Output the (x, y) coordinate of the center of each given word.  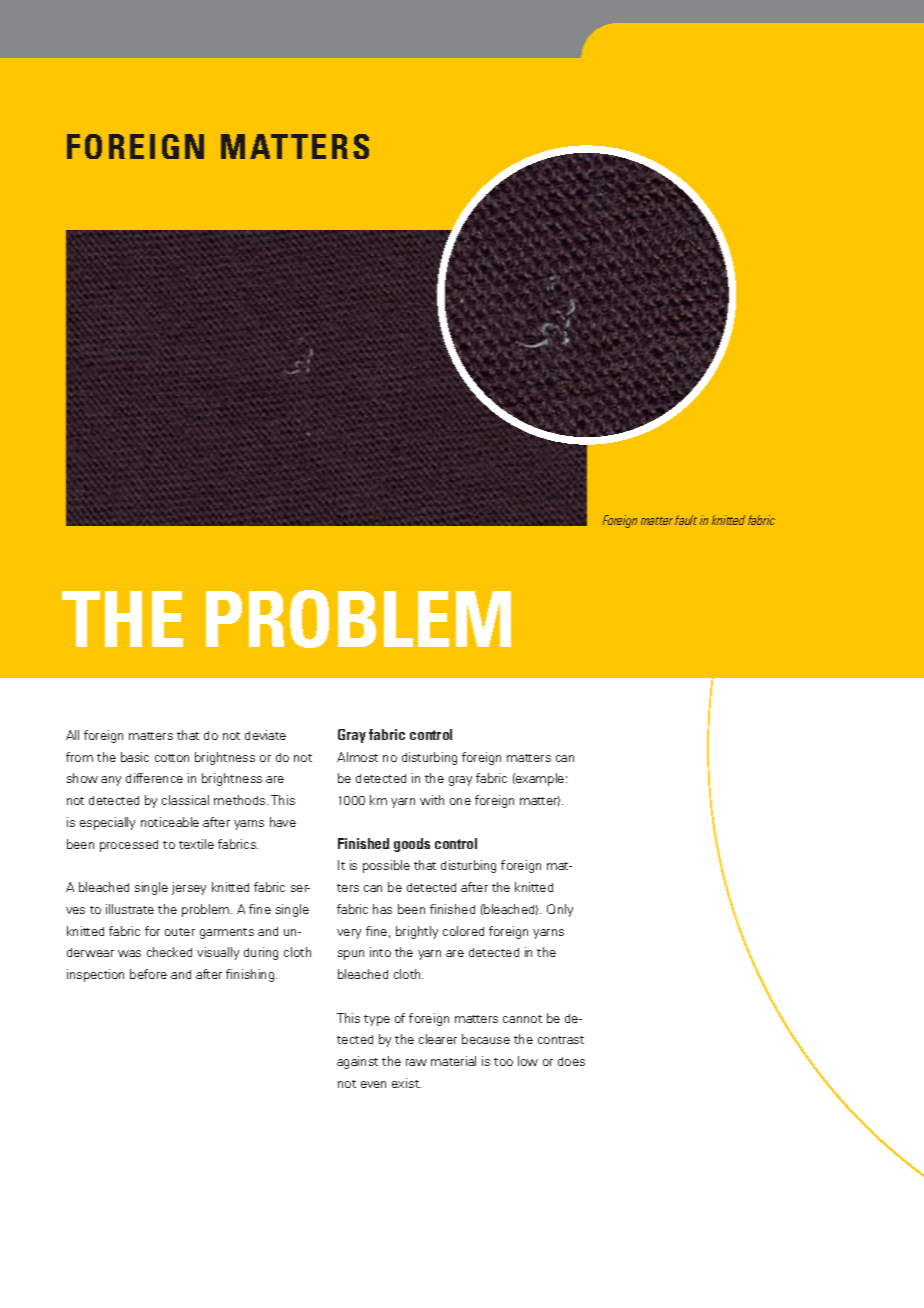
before (148, 974)
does (571, 1061)
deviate (265, 735)
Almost (357, 757)
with (432, 800)
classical (185, 800)
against (357, 1062)
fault (686, 520)
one (460, 801)
